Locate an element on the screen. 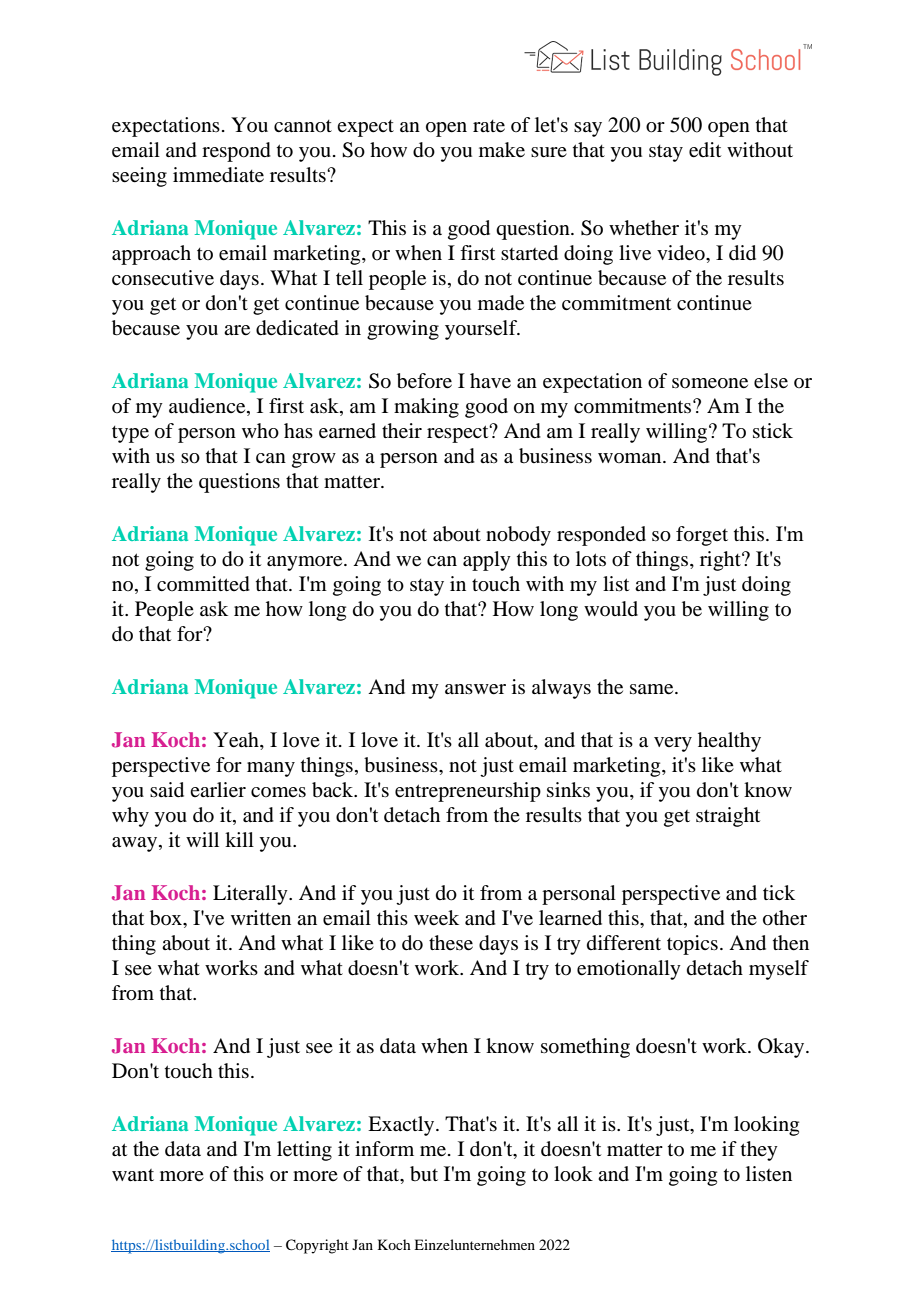 Image resolution: width=924 pixels, height=1308 pixels. who is located at coordinates (260, 431).
